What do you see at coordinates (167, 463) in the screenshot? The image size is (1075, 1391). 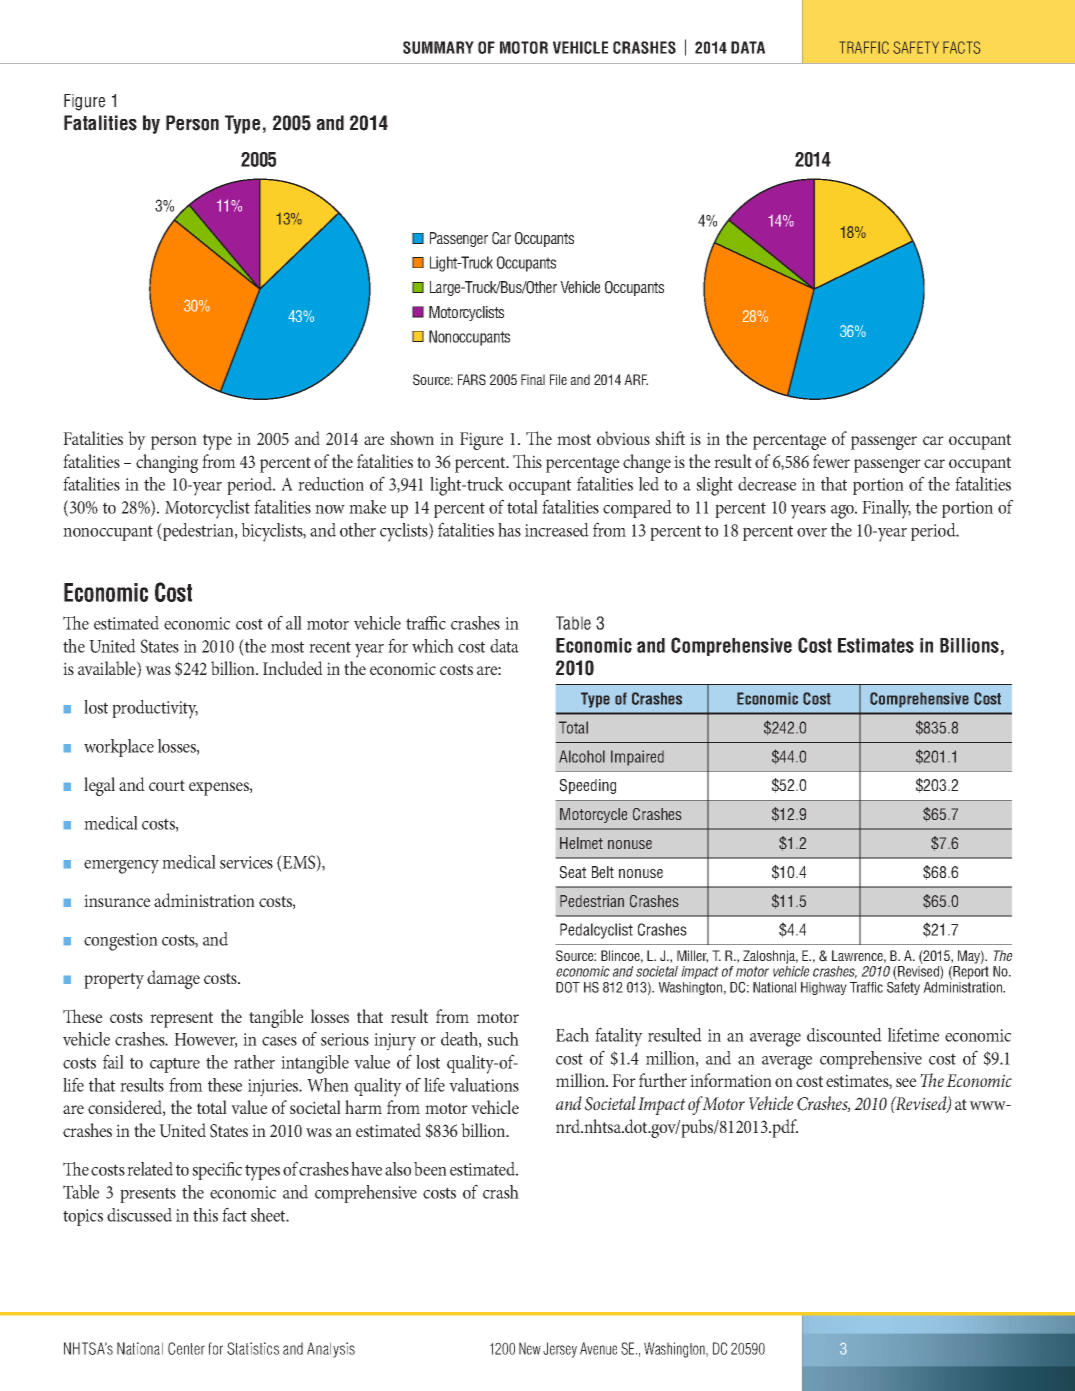 I see `changing` at bounding box center [167, 463].
